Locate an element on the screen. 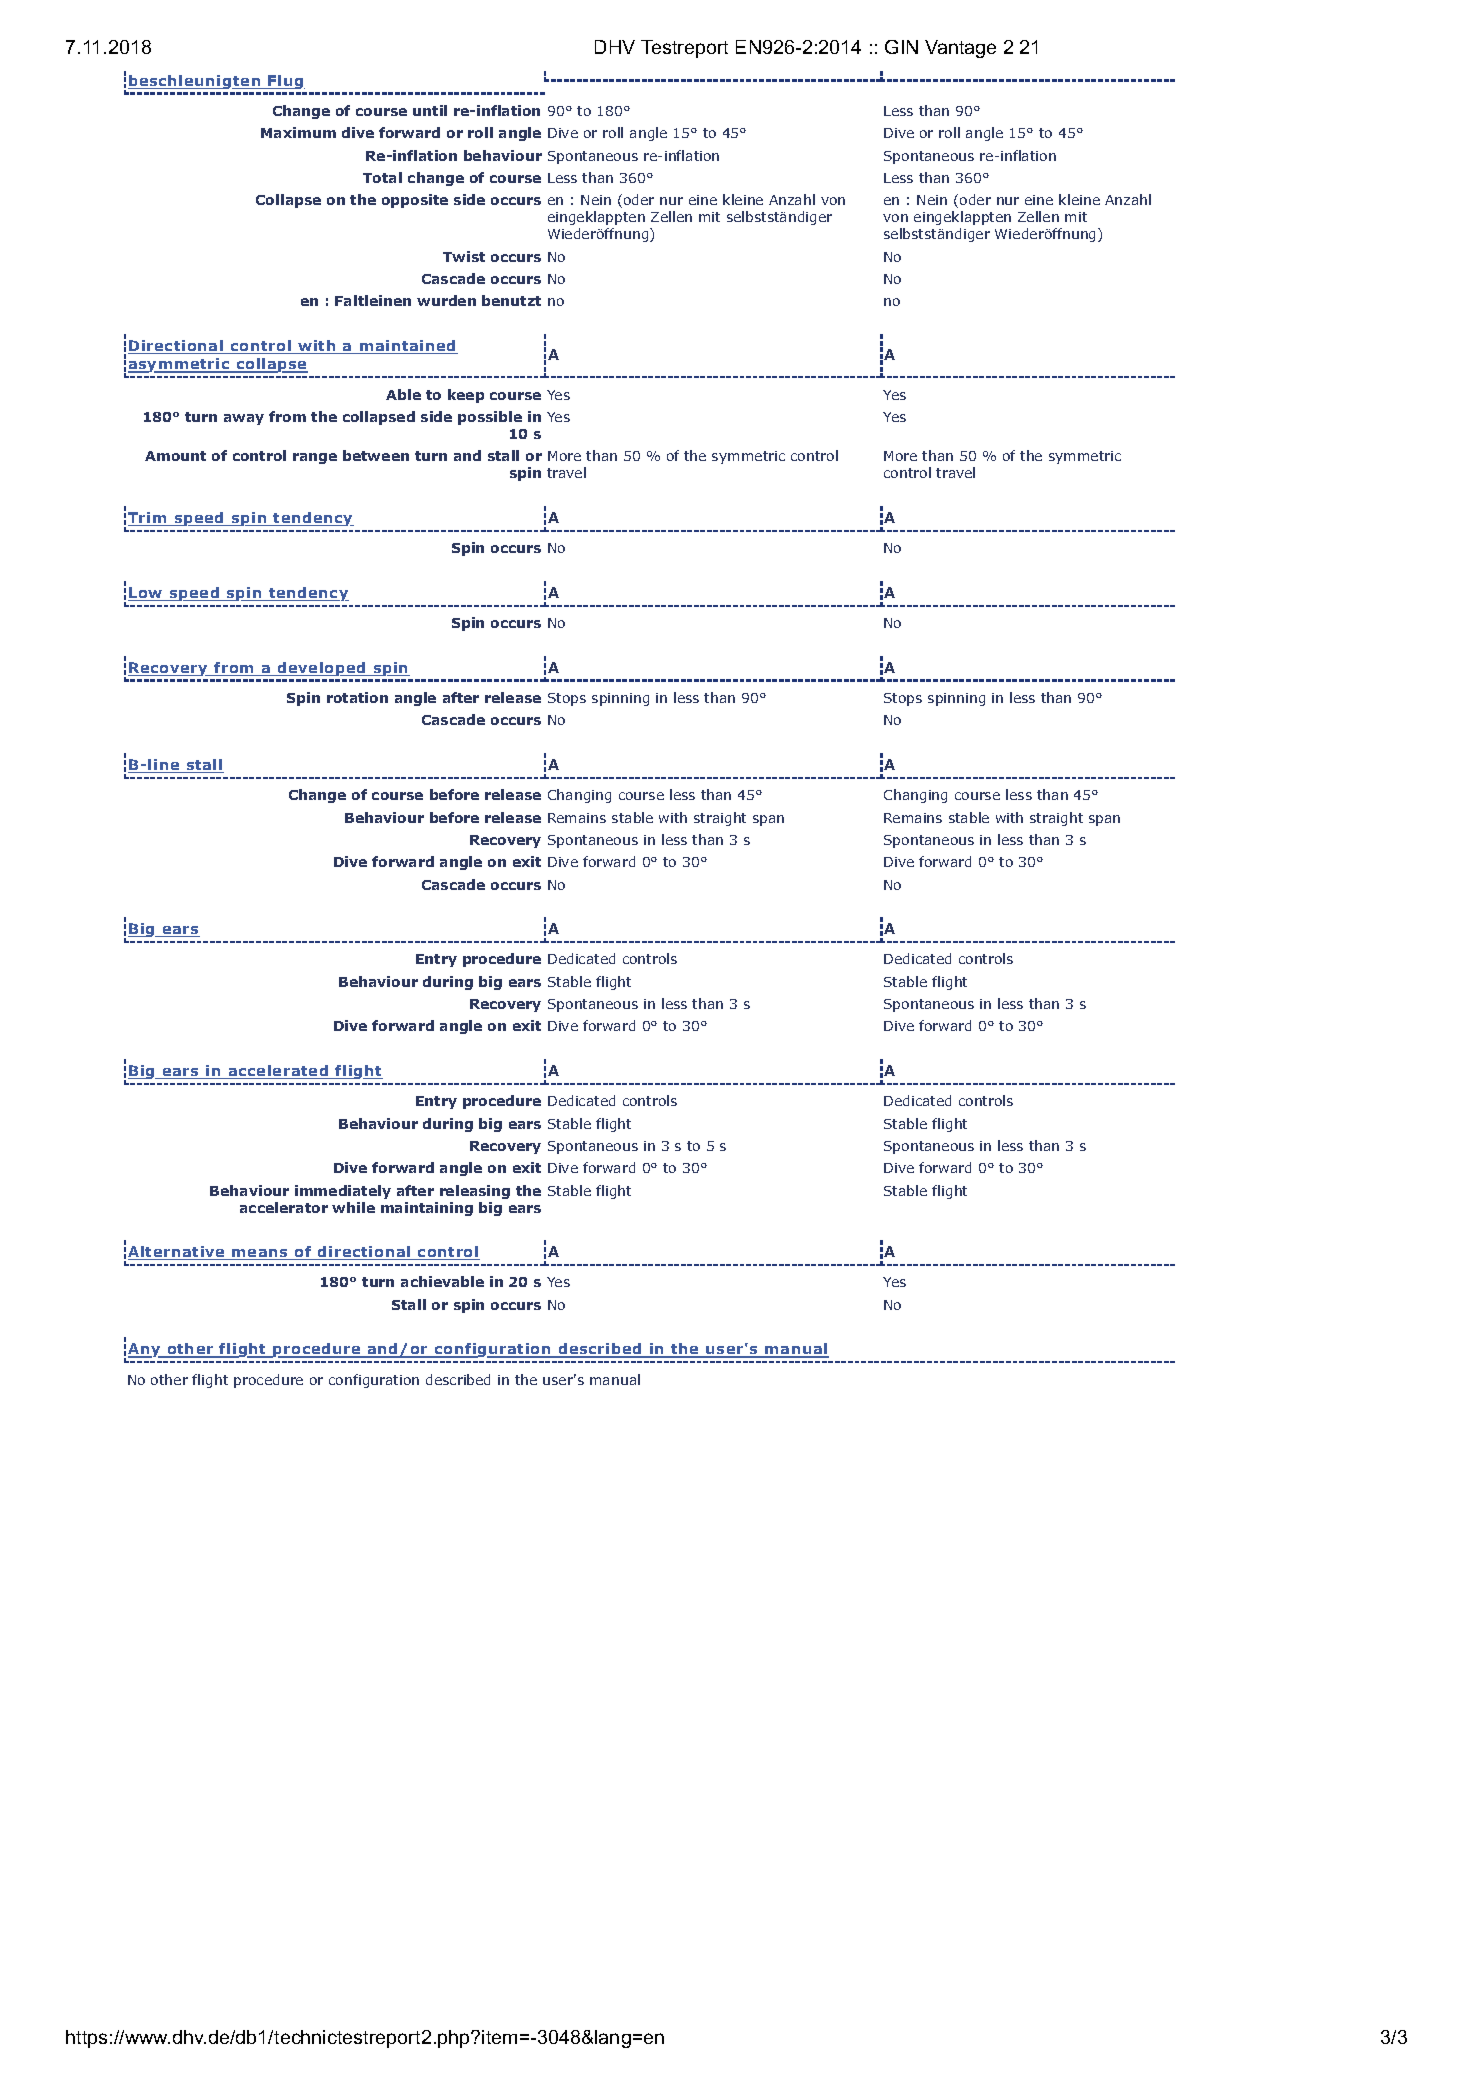 The width and height of the screenshot is (1474, 2086). maintaining is located at coordinates (427, 1209).
